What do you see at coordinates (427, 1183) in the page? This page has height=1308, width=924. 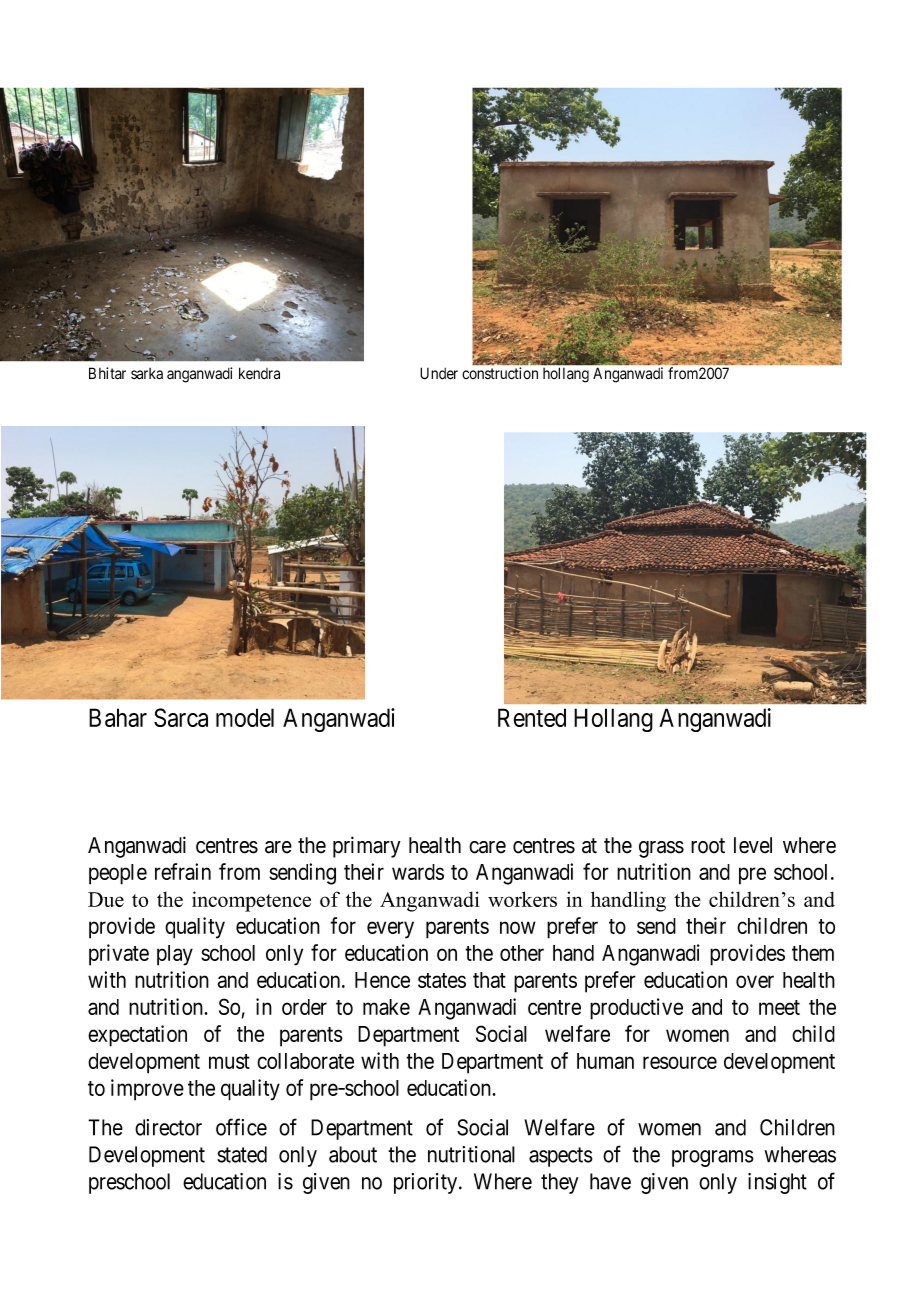 I see `priority` at bounding box center [427, 1183].
